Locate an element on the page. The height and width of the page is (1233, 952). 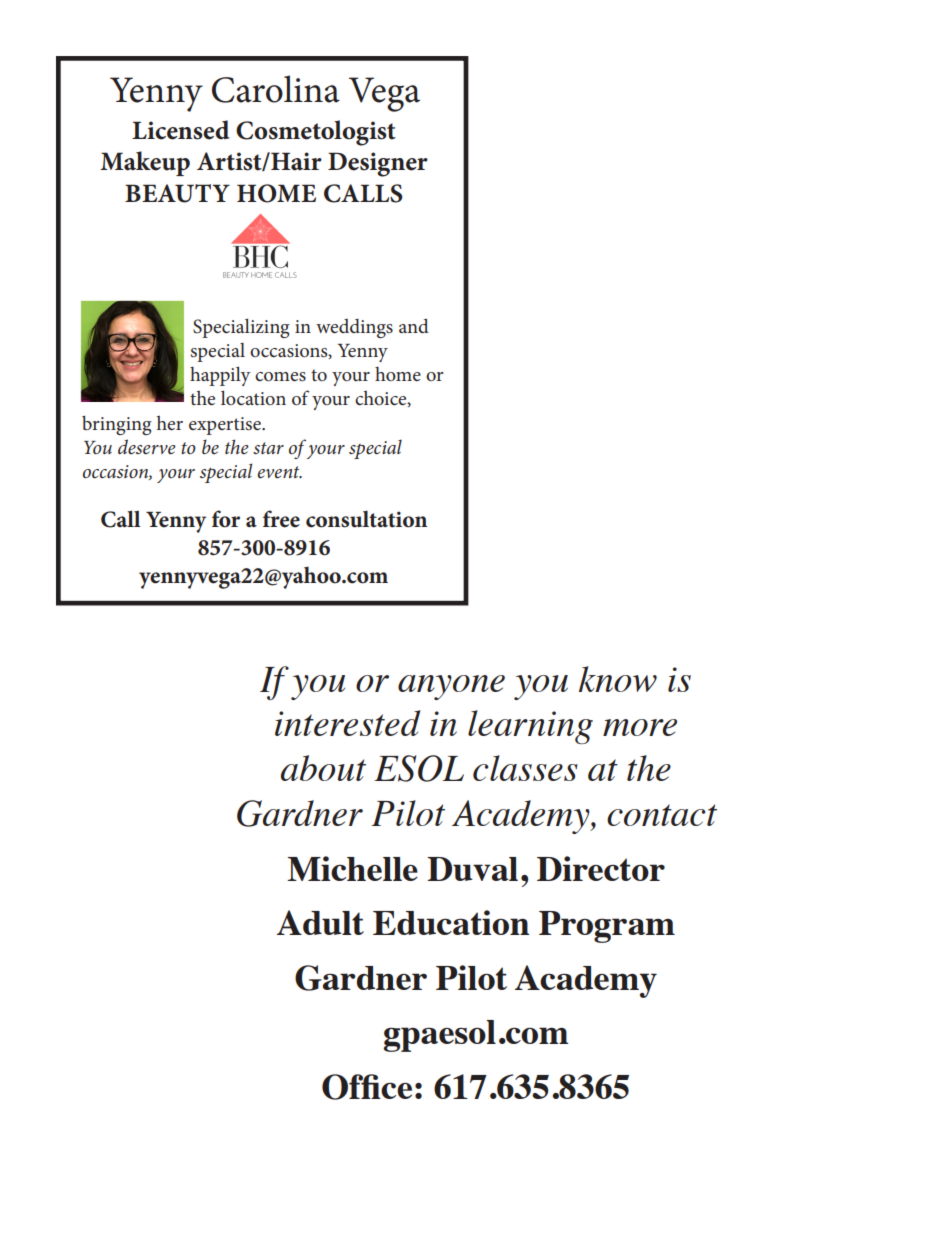
consultation is located at coordinates (366, 519).
